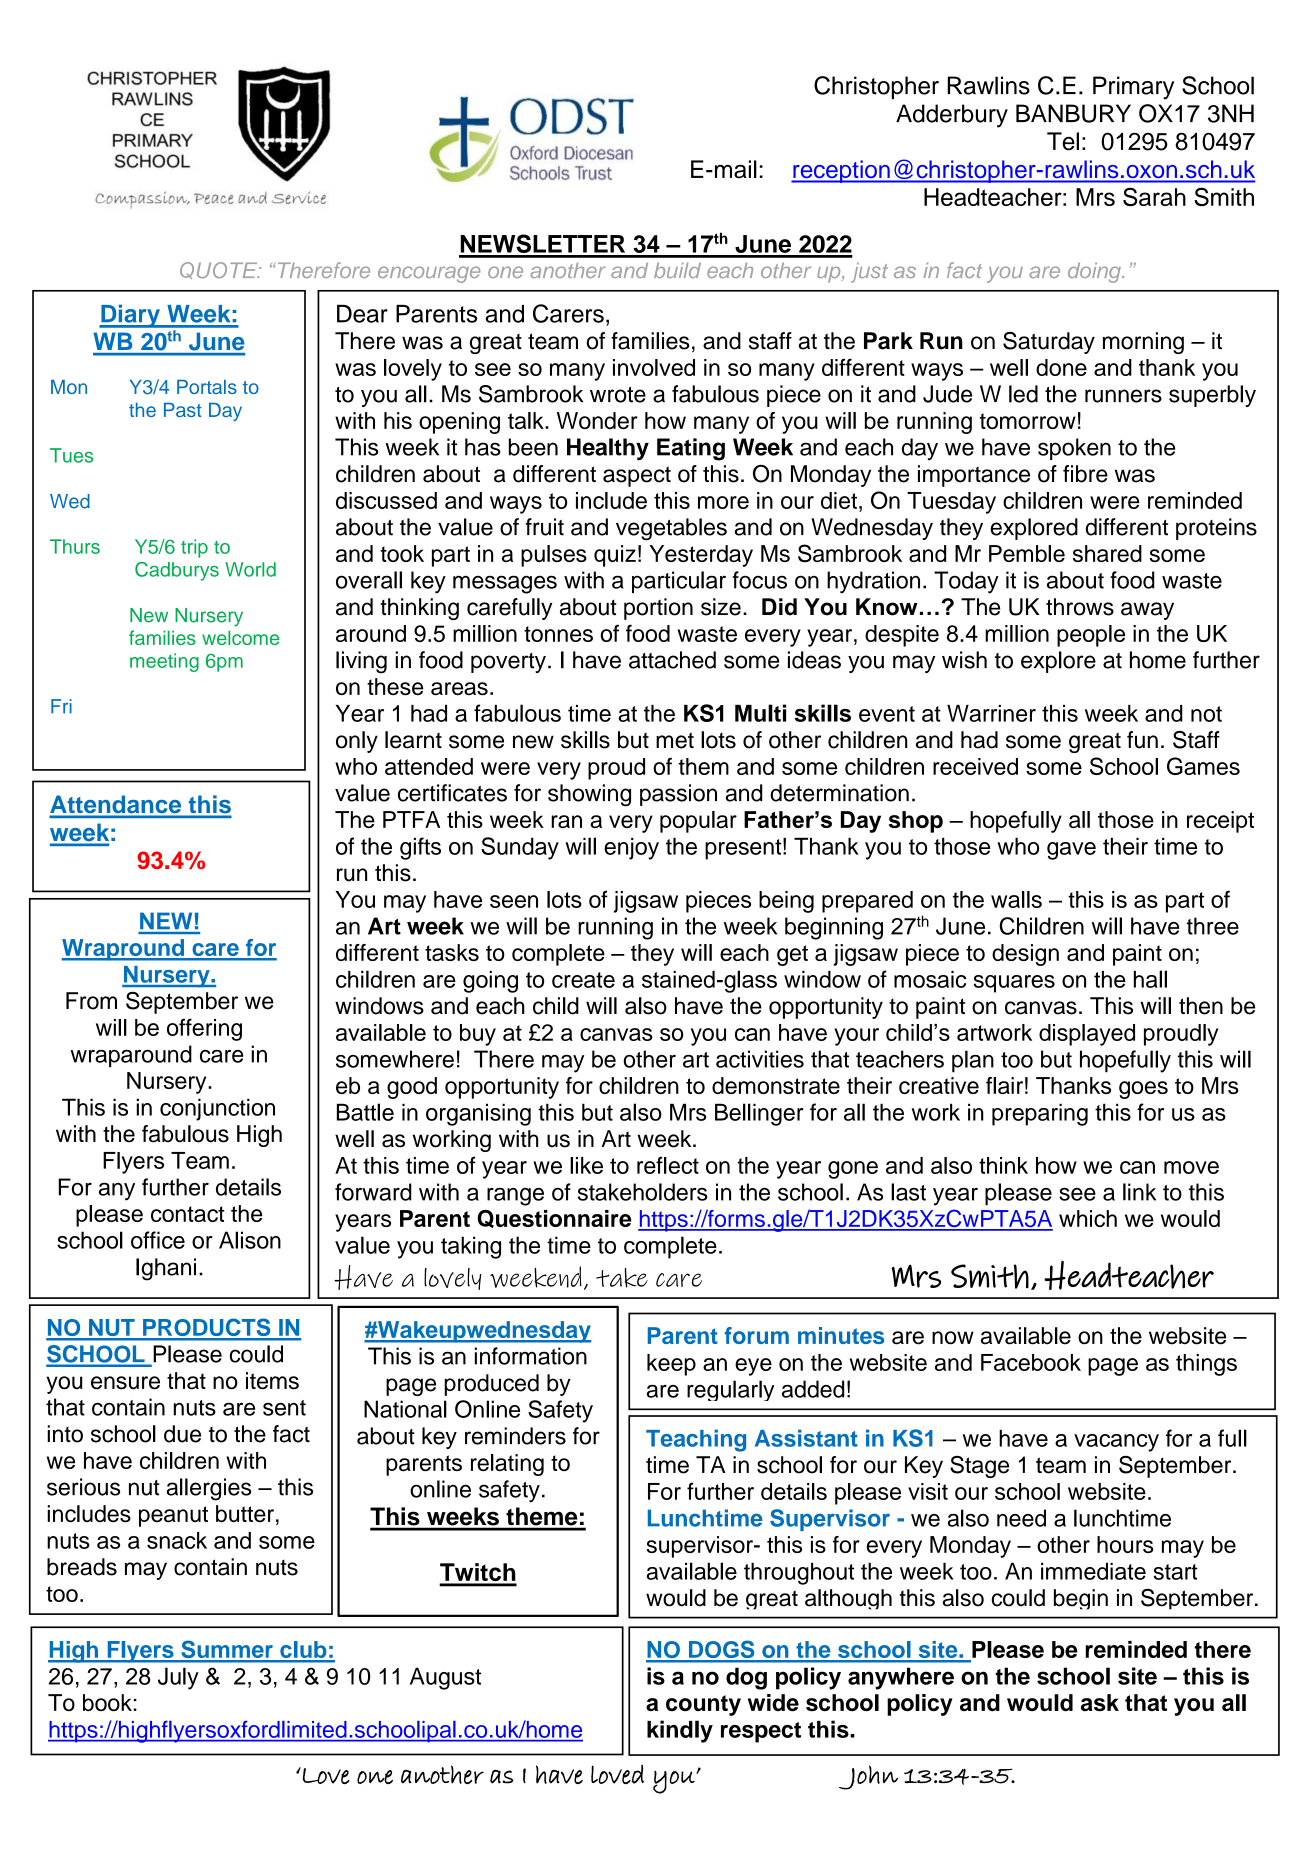  What do you see at coordinates (631, 849) in the screenshot?
I see `enjoy` at bounding box center [631, 849].
